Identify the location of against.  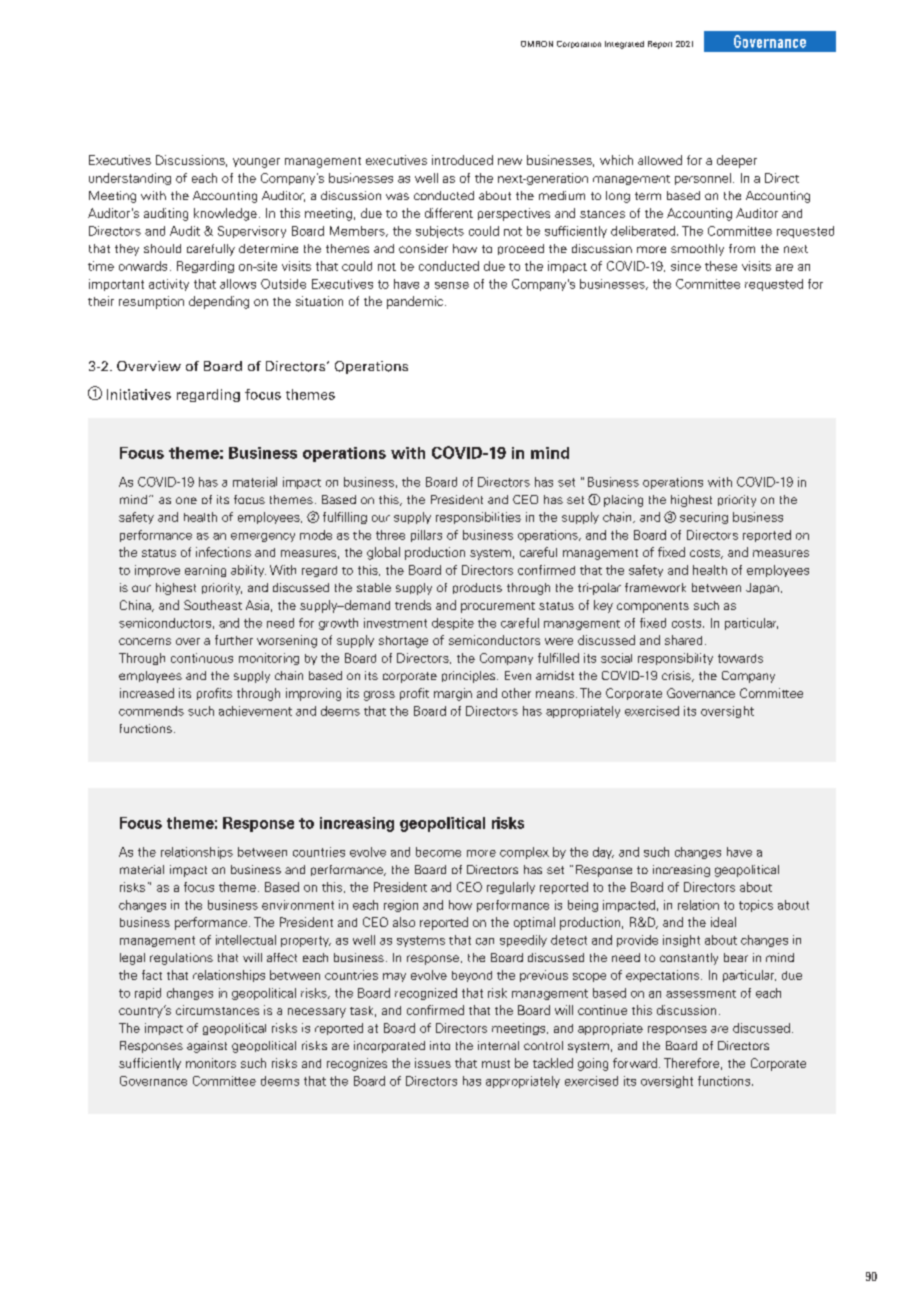
(207, 1047).
